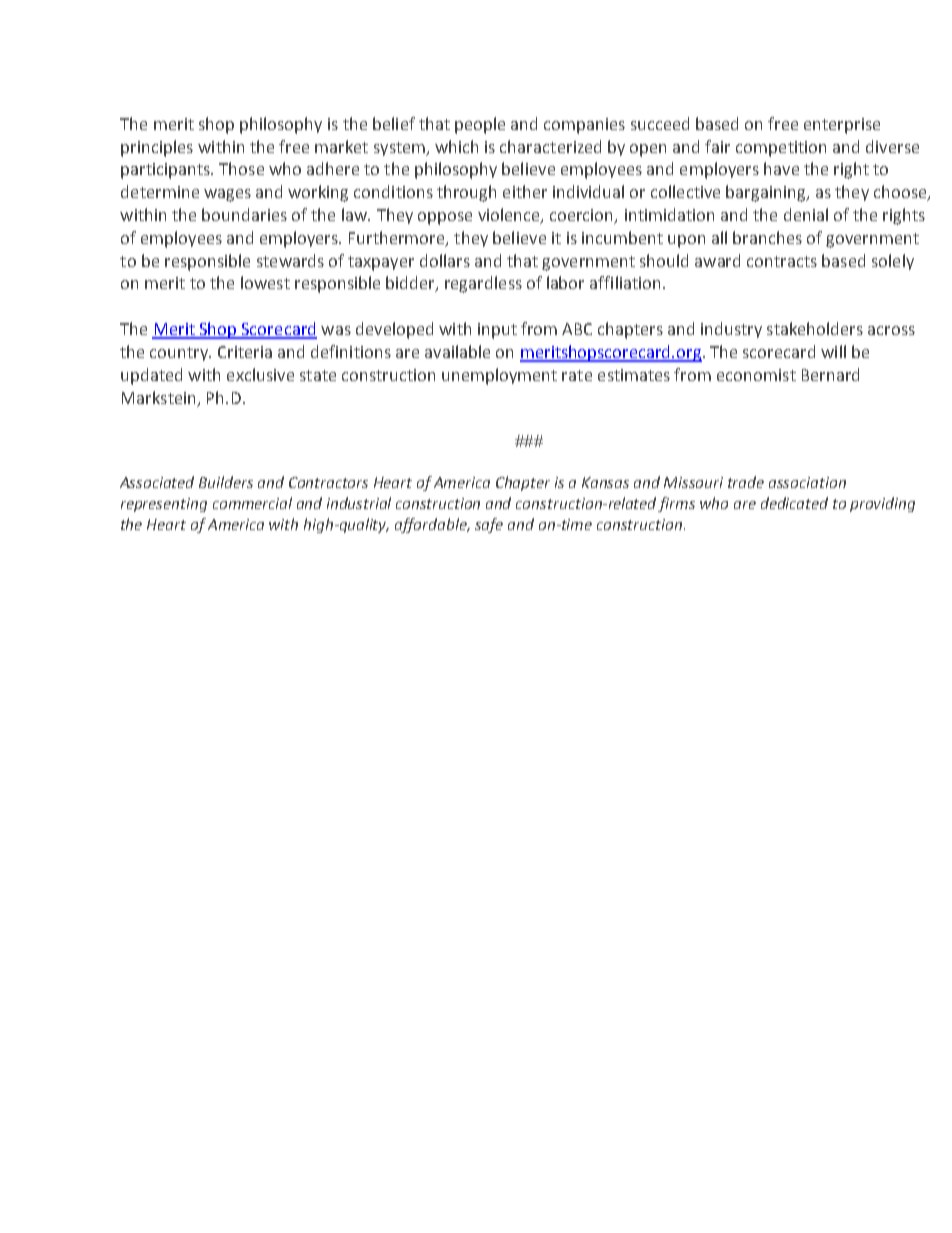 This screenshot has width=952, height=1233. I want to click on commercial, so click(252, 503).
